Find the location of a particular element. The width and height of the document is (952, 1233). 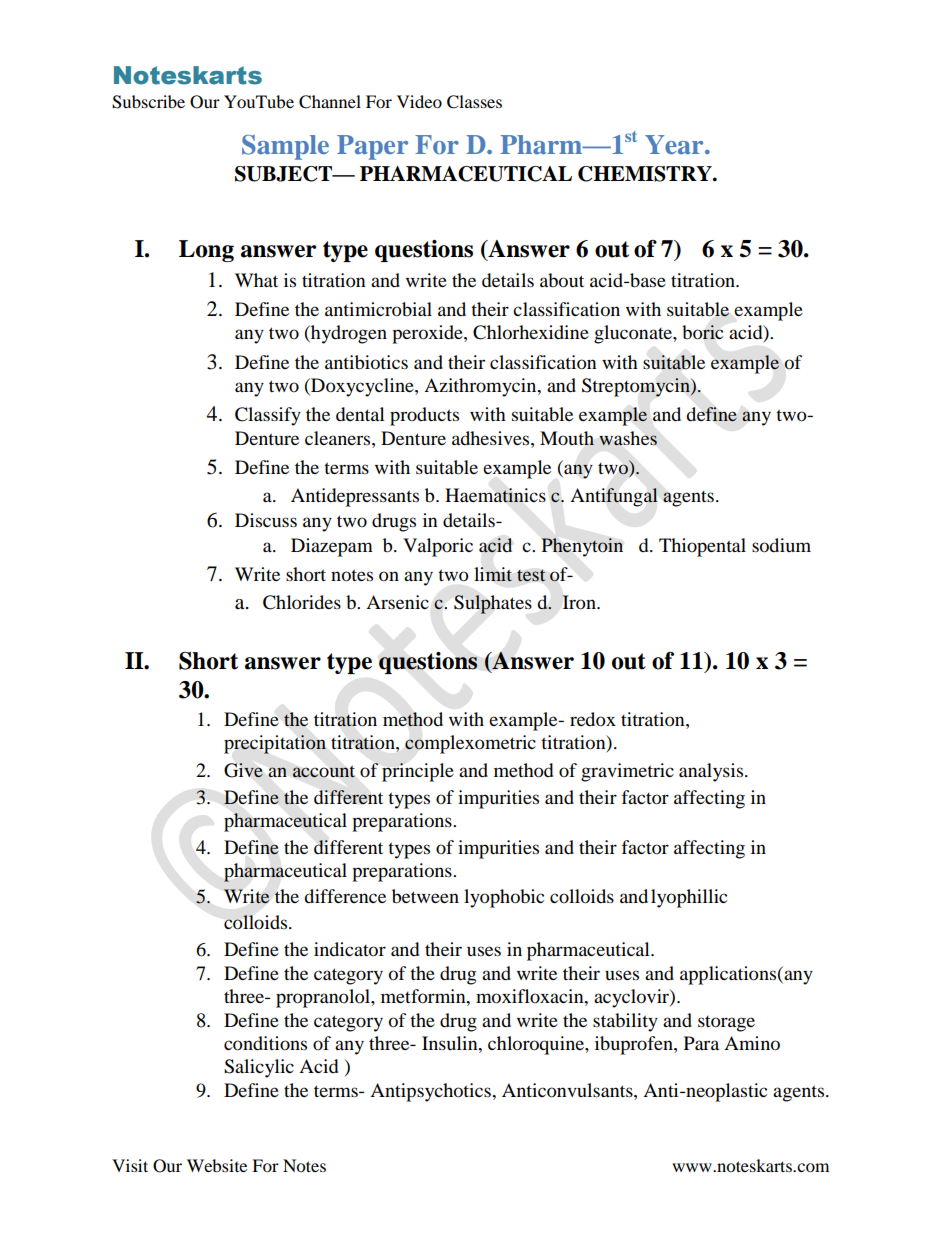

Azithromycin is located at coordinates (481, 387).
